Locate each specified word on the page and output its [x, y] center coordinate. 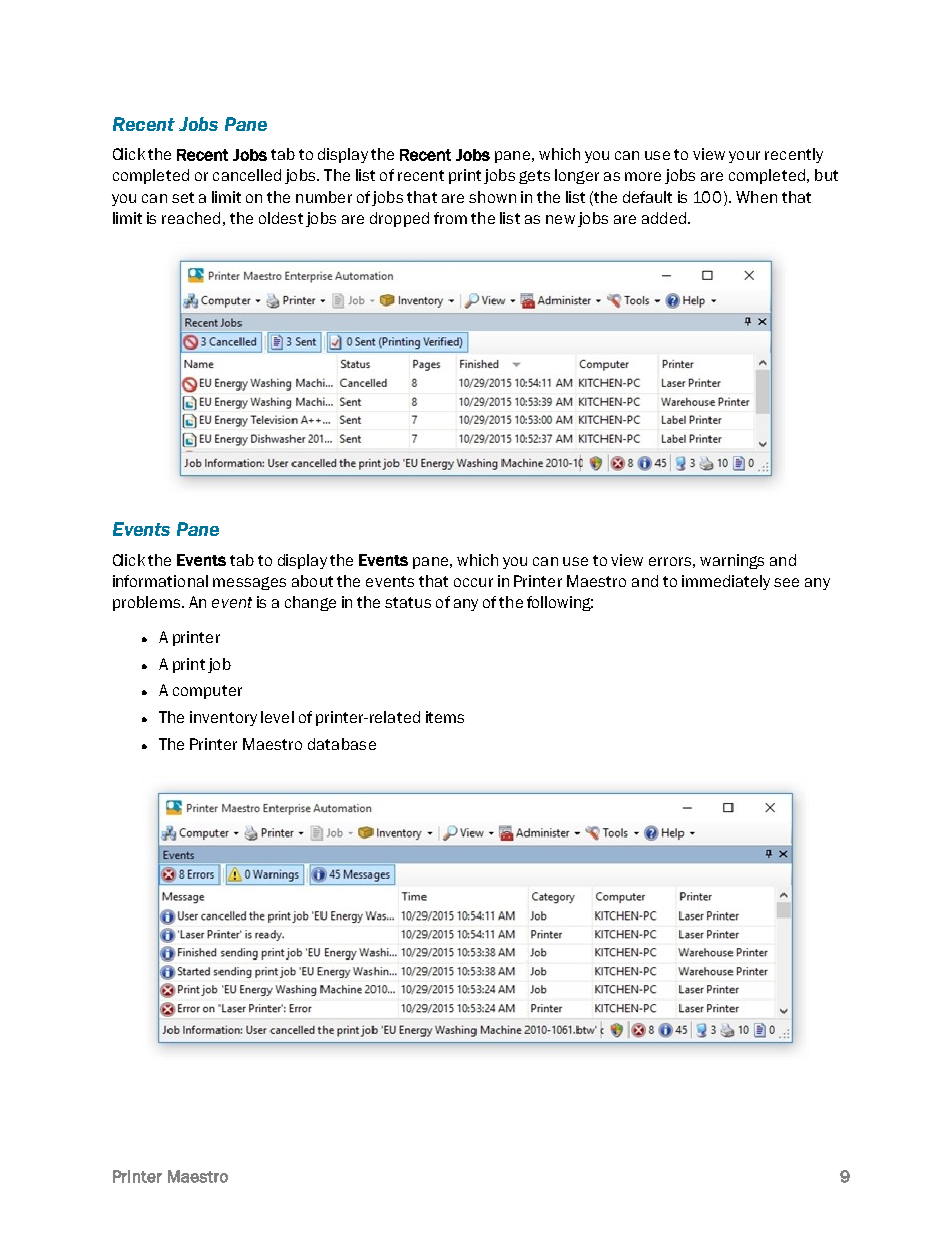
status [408, 602]
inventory [223, 718]
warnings [732, 561]
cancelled [247, 175]
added [664, 218]
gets [534, 177]
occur [473, 582]
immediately [726, 582]
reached [191, 218]
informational [160, 581]
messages [249, 583]
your [744, 157]
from [450, 218]
